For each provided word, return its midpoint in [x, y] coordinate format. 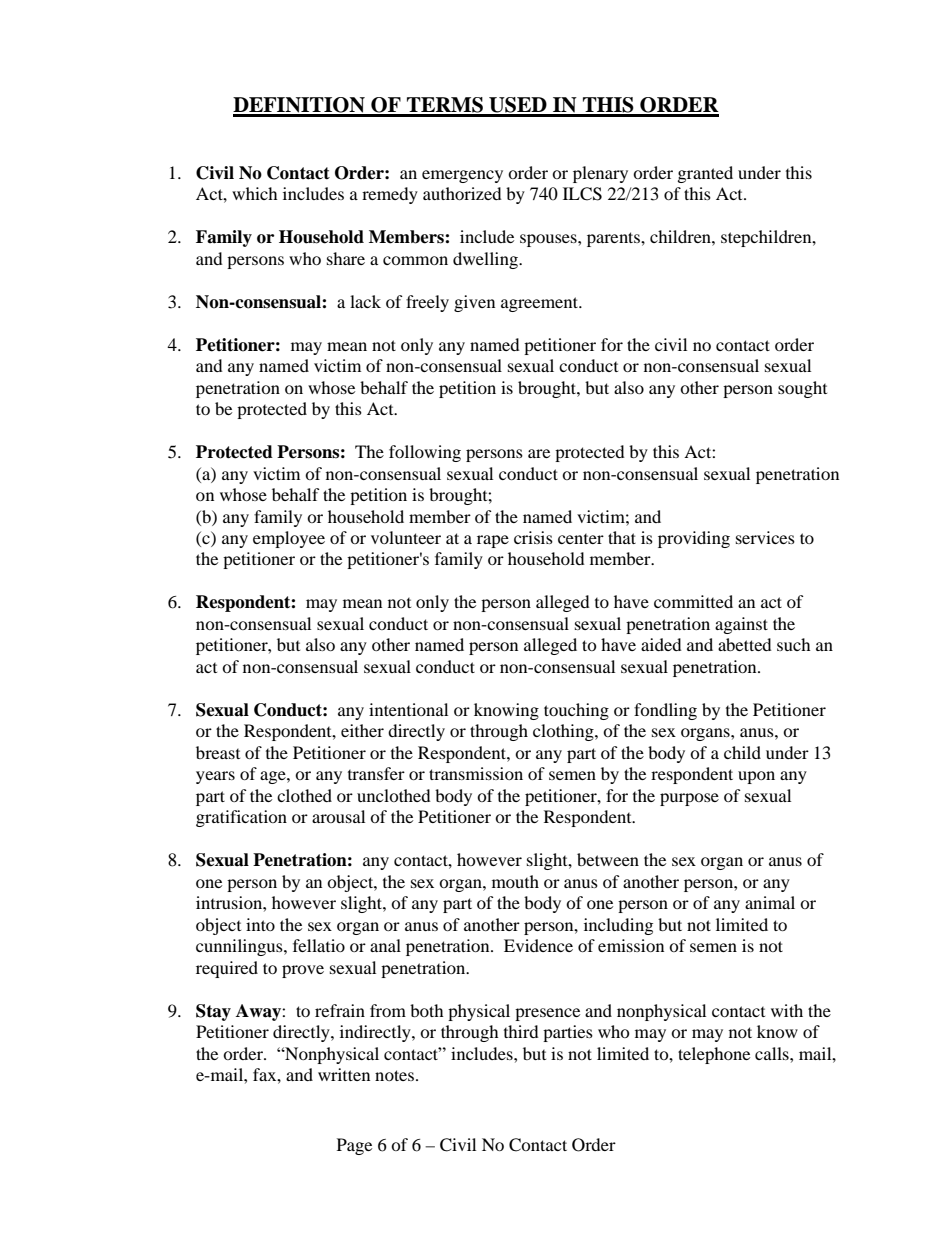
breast [218, 752]
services [765, 537]
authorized [462, 193]
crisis [533, 537]
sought [802, 389]
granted [705, 174]
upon [756, 777]
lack [365, 301]
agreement [541, 304]
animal [770, 902]
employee [289, 539]
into [260, 924]
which [255, 193]
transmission [476, 773]
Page [354, 1146]
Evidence [538, 945]
